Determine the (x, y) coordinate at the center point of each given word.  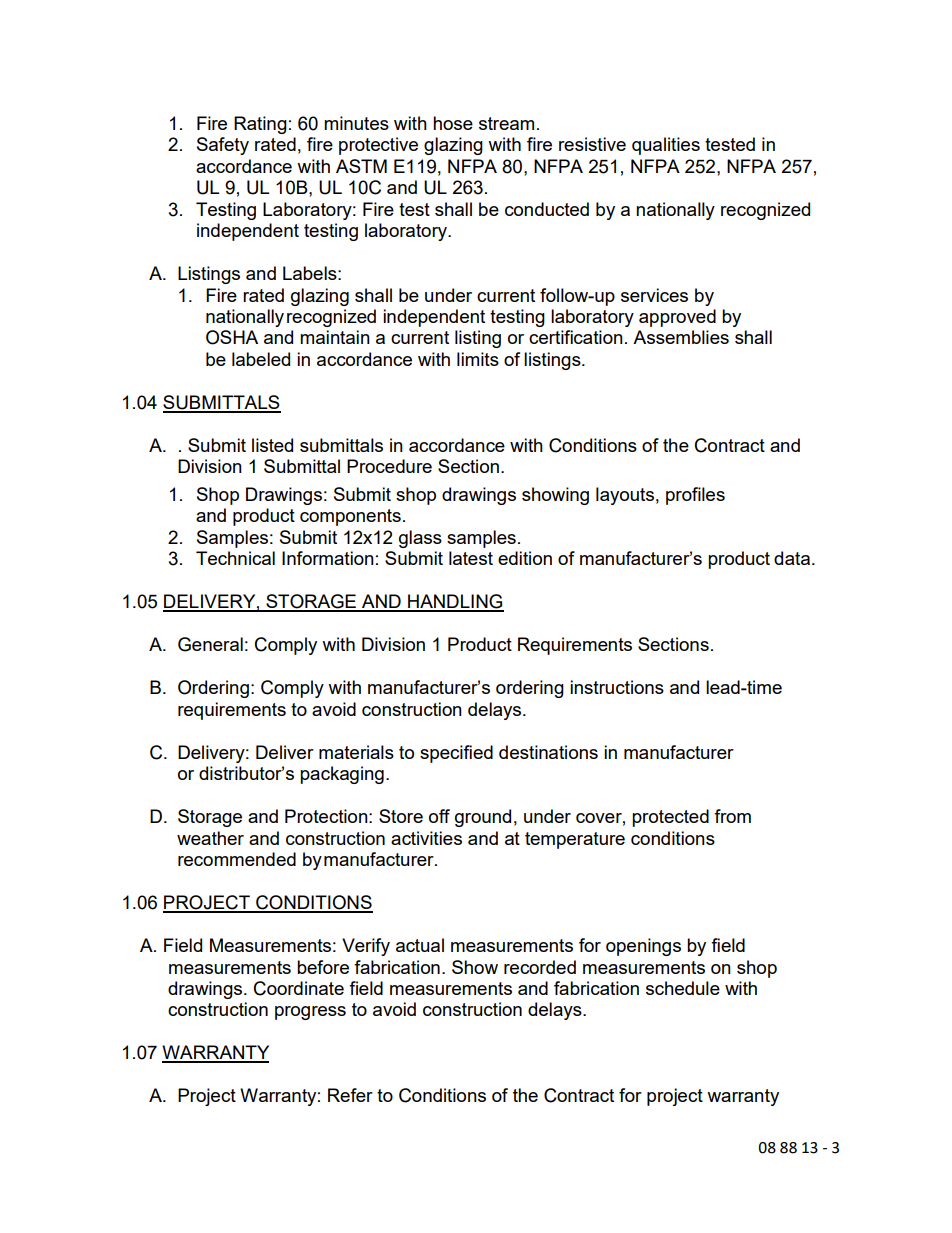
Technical (235, 558)
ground (483, 818)
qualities (666, 146)
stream (506, 123)
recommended (237, 859)
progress (310, 1013)
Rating (260, 125)
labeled (261, 359)
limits (478, 359)
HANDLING (455, 602)
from (732, 816)
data (792, 558)
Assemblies (681, 337)
